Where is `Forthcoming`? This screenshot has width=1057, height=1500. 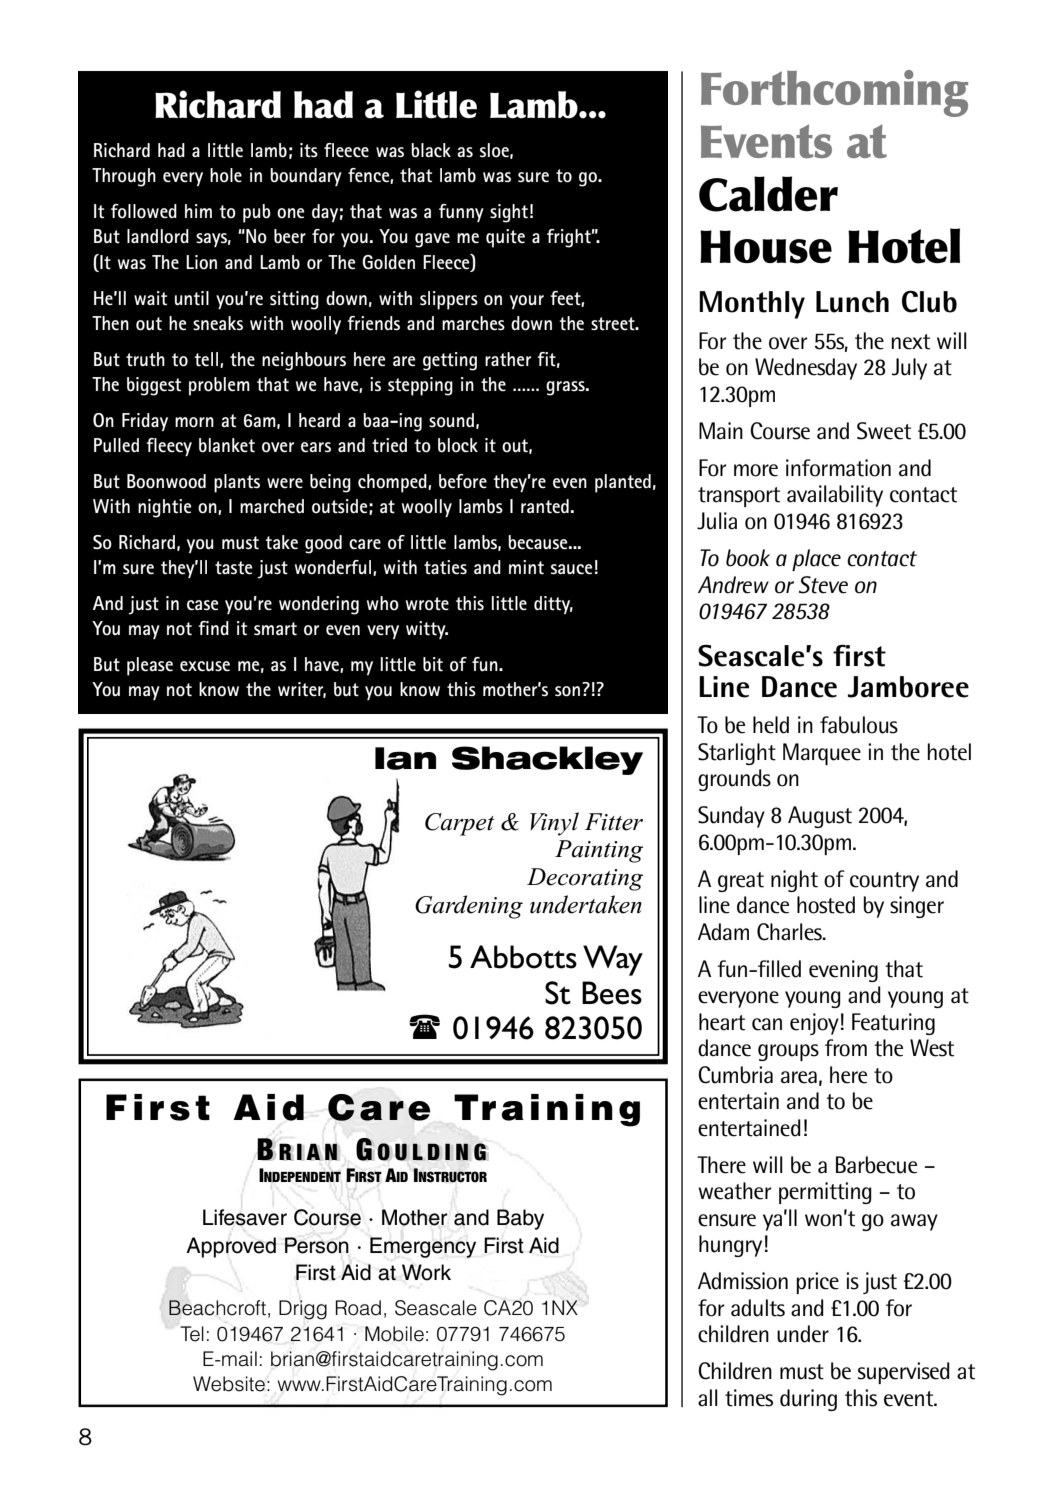 Forthcoming is located at coordinates (834, 93).
